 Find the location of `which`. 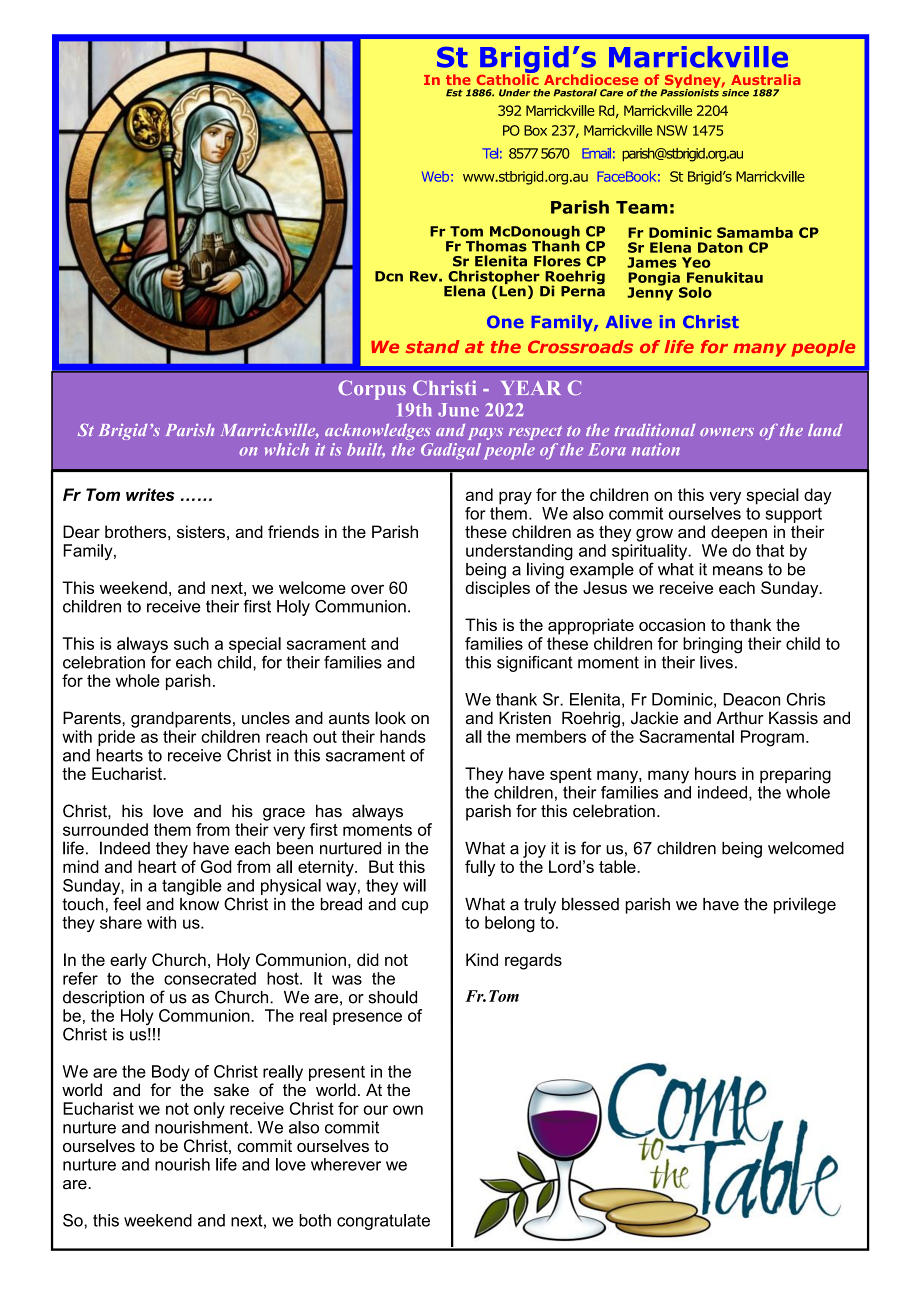

which is located at coordinates (287, 449).
